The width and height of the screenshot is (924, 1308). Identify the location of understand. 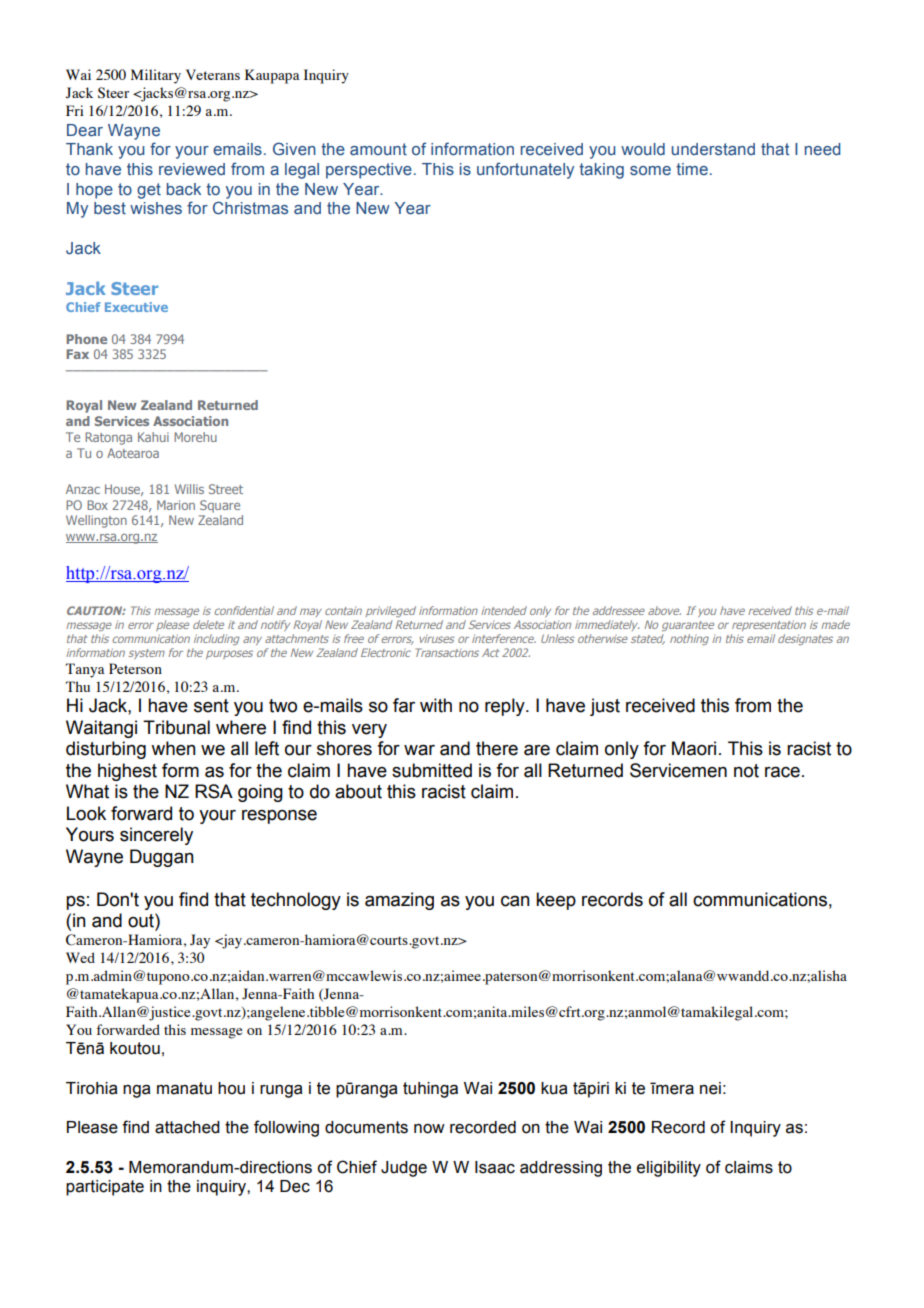
(713, 149).
